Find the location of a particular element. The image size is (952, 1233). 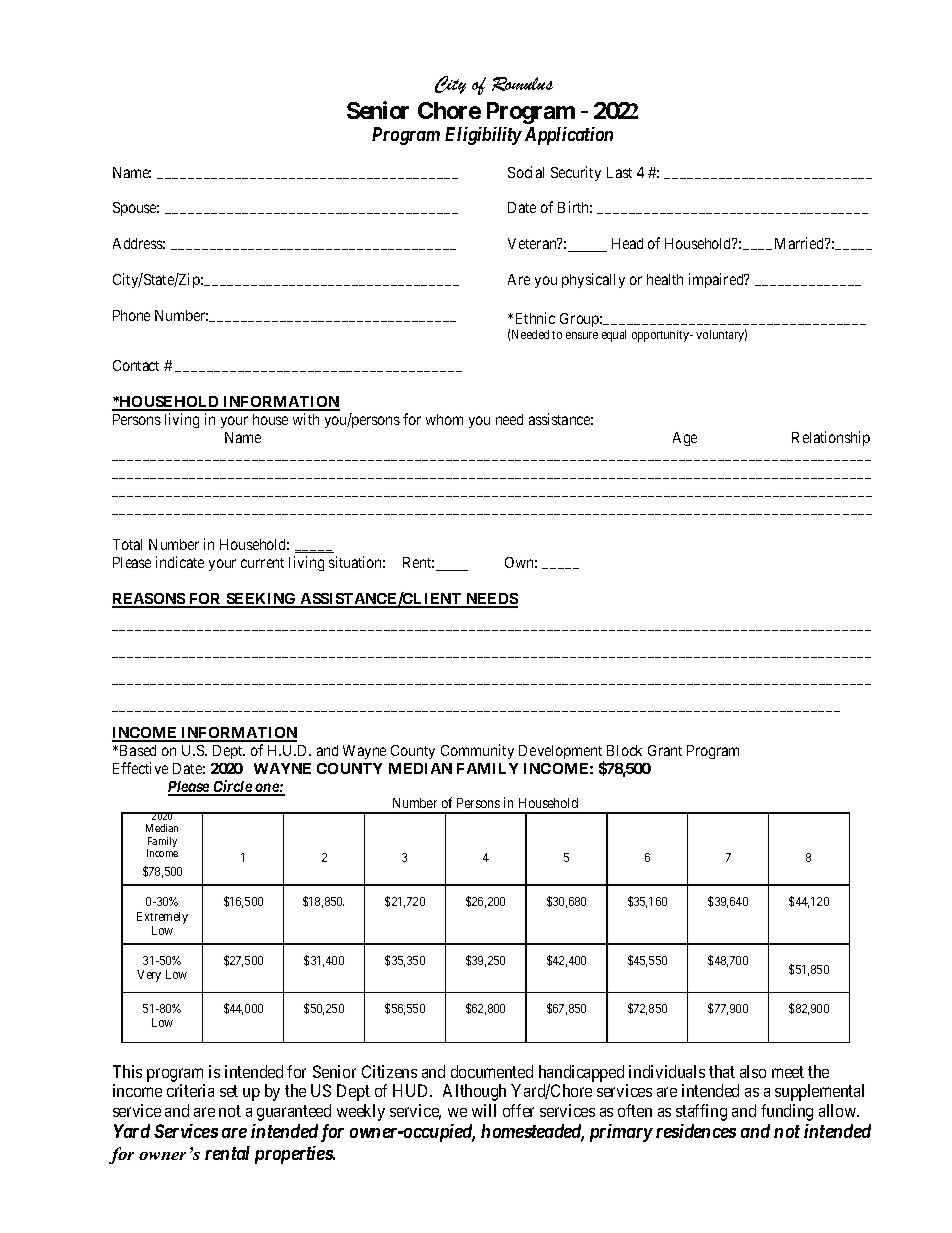

Age is located at coordinates (685, 439).
